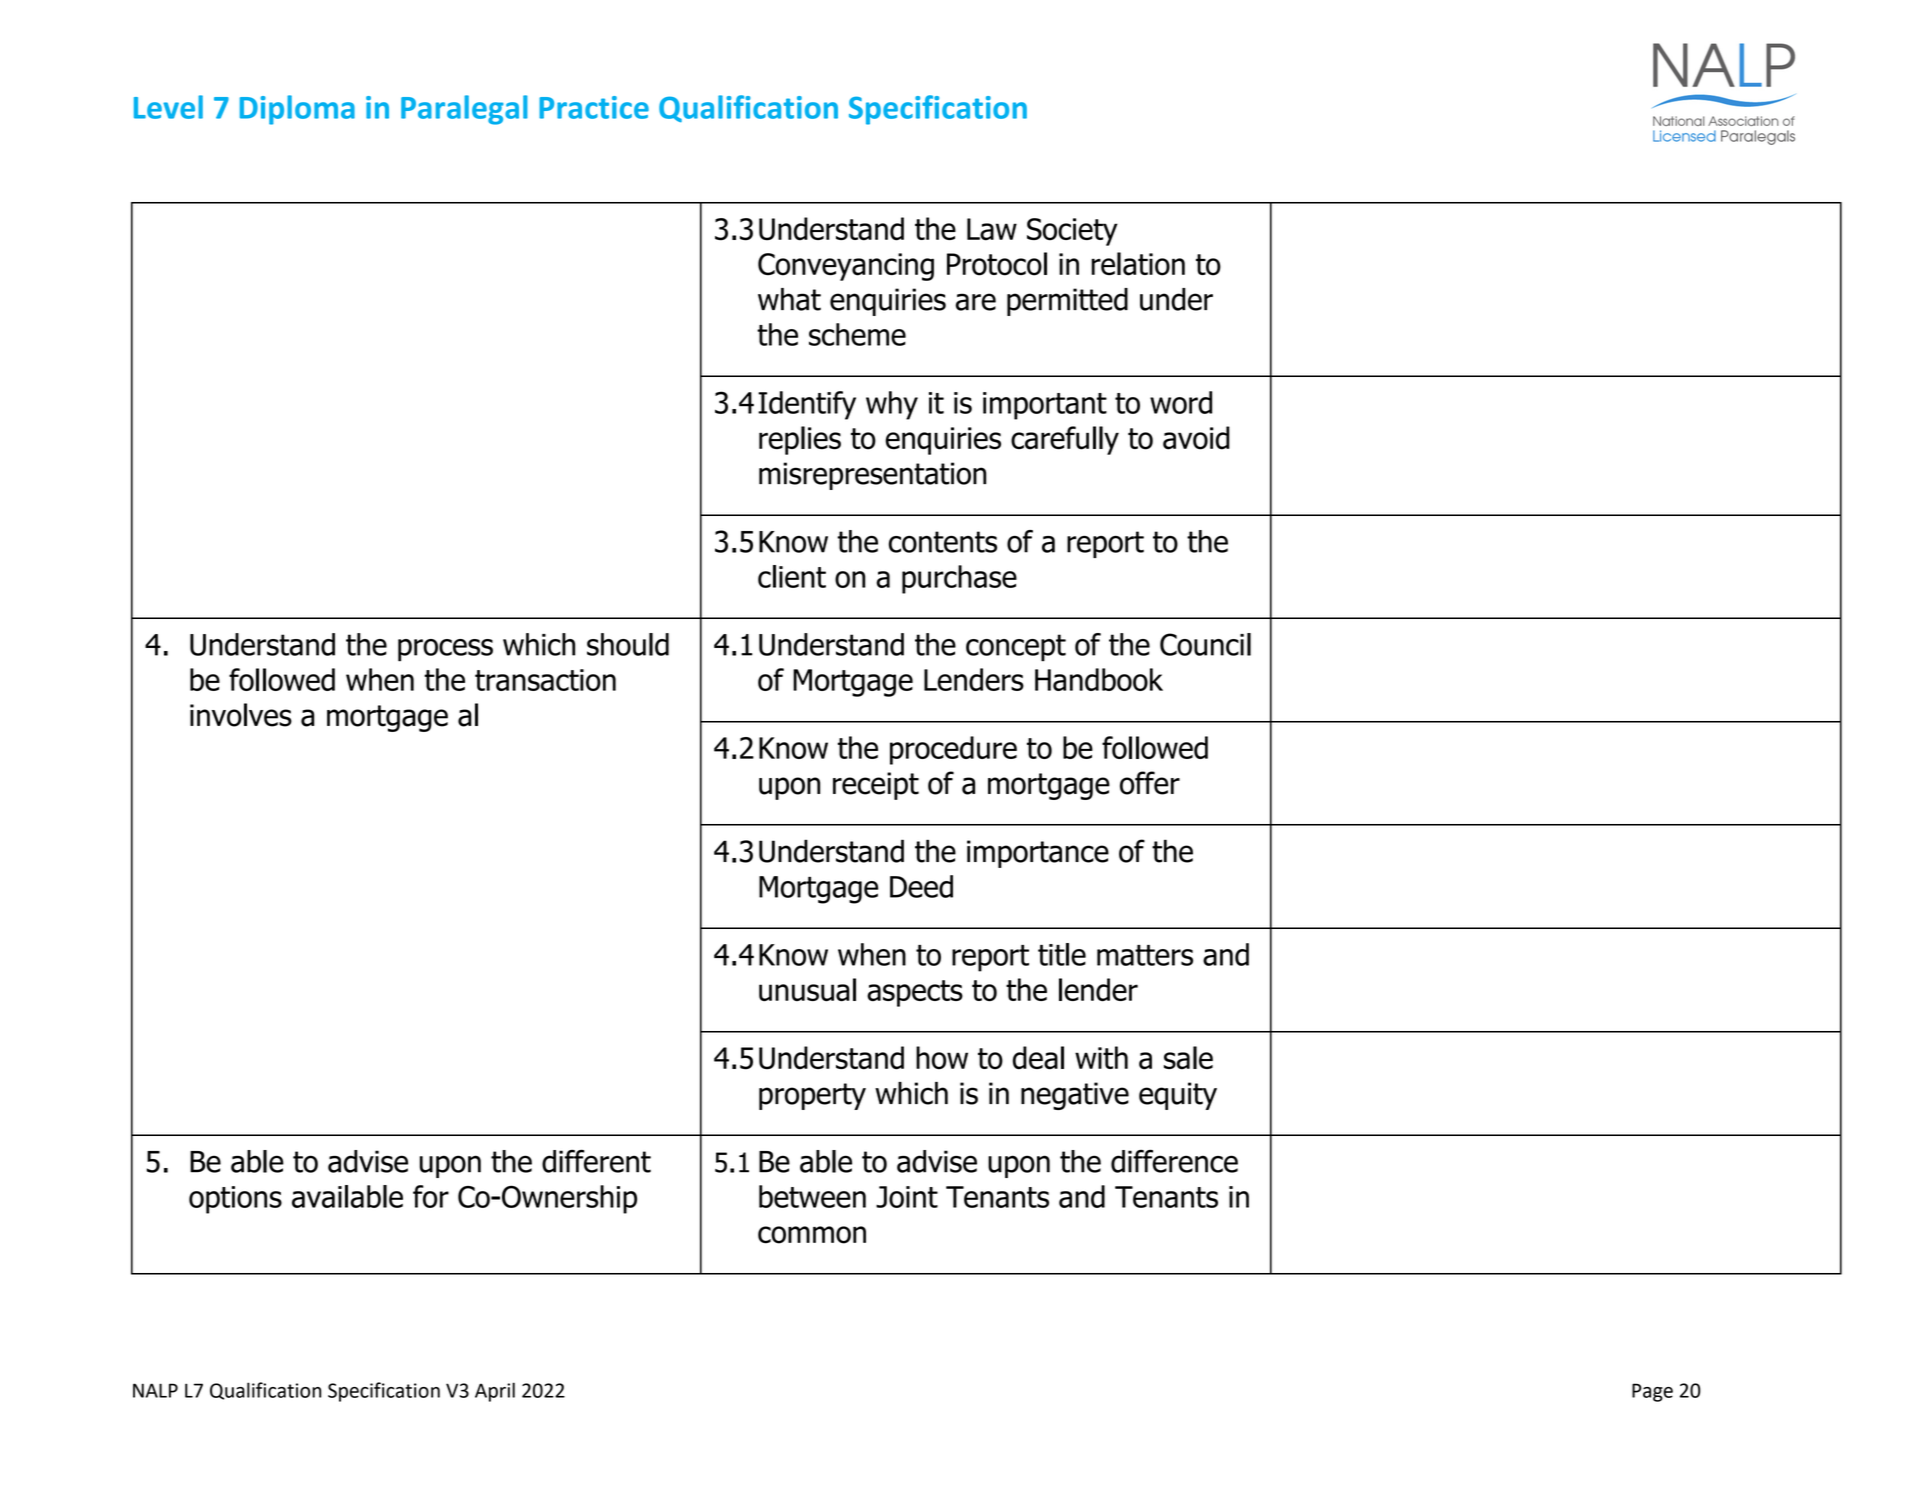  What do you see at coordinates (872, 476) in the screenshot?
I see `misrepresentation` at bounding box center [872, 476].
